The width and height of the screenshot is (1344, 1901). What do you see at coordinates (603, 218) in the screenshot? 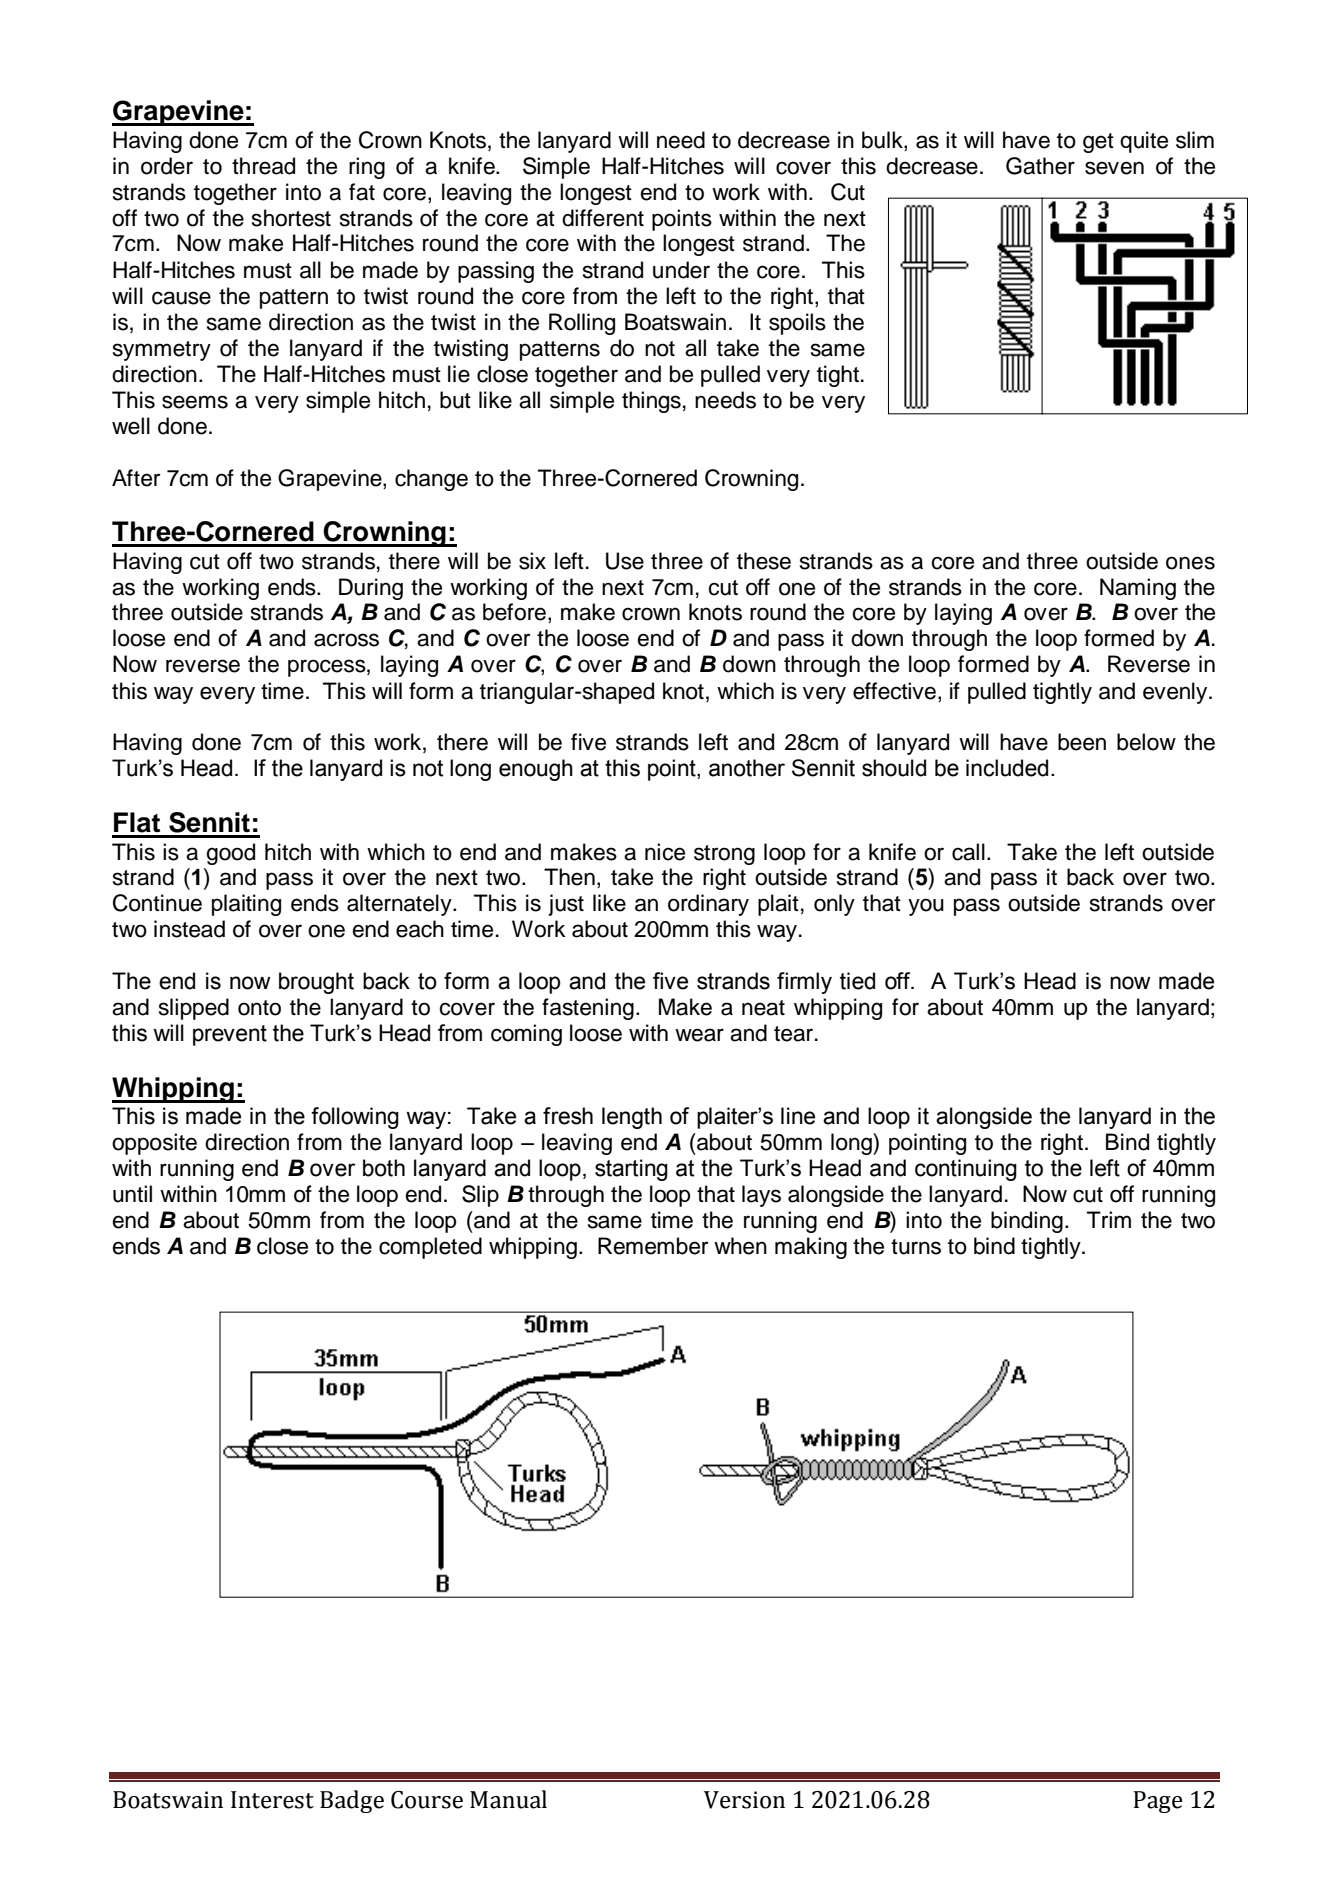
I see `different` at bounding box center [603, 218].
